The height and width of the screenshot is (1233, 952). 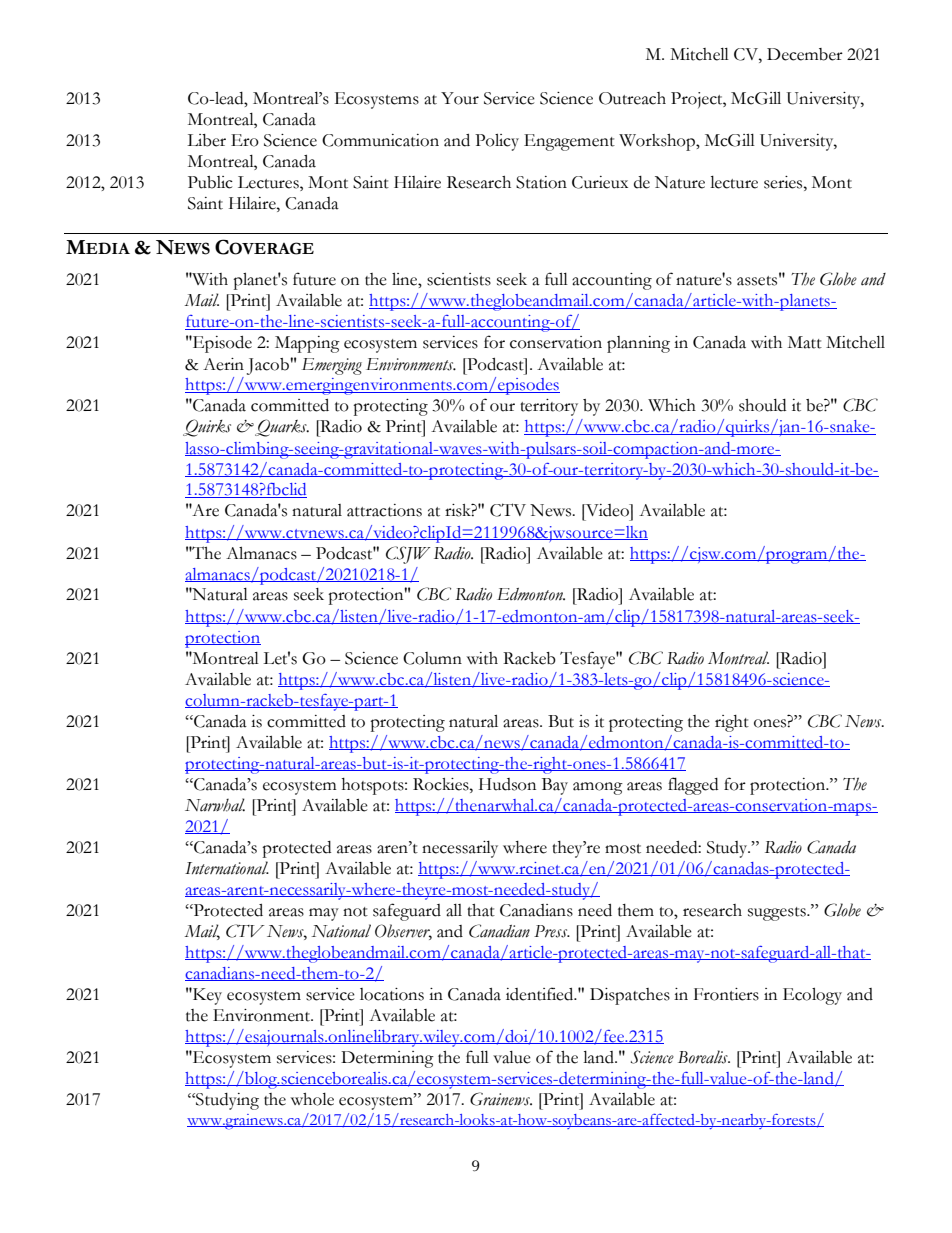 I want to click on planning, so click(x=638, y=344).
